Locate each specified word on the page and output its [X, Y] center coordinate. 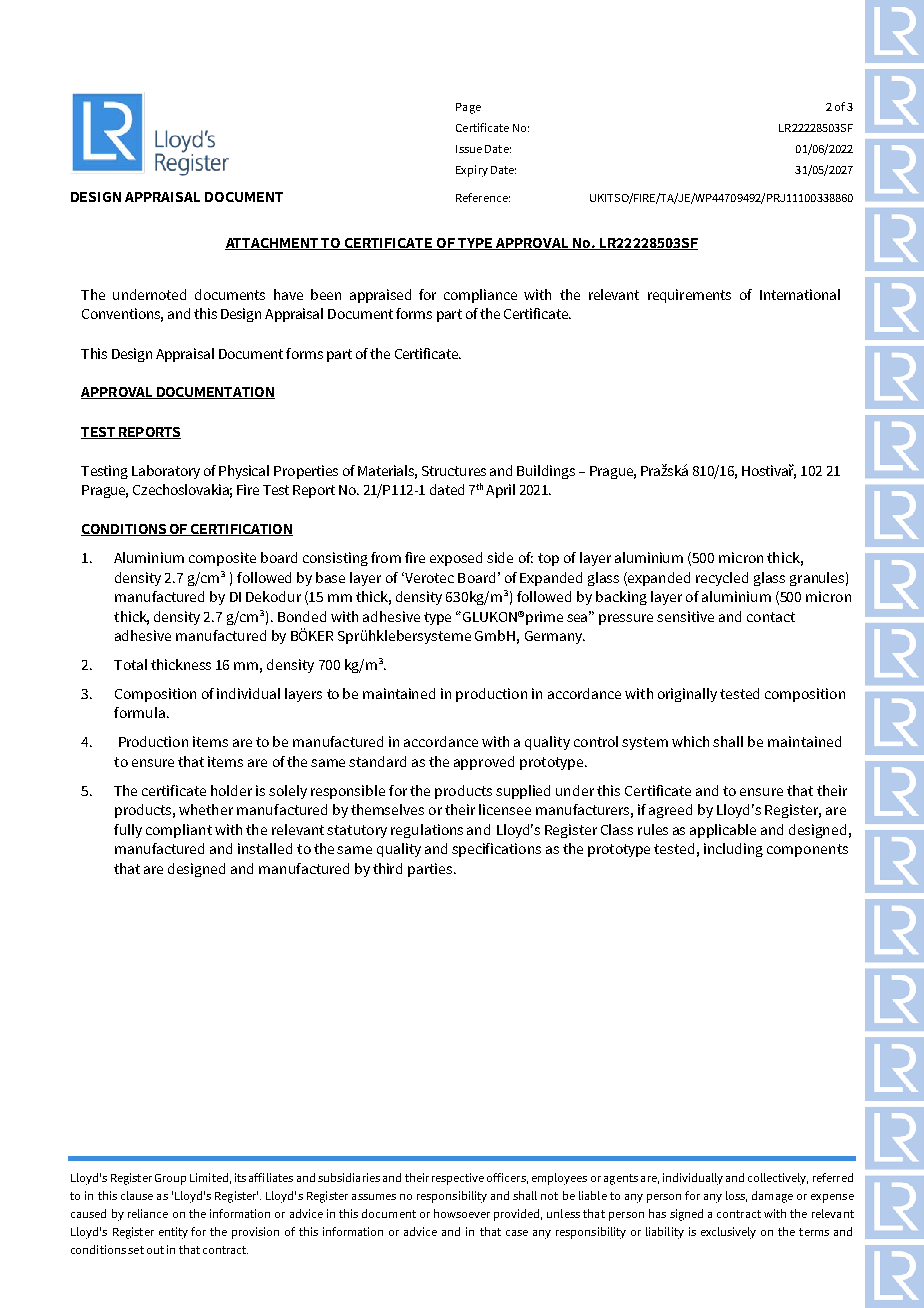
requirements [689, 296]
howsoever [462, 1213]
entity [173, 1233]
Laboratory [166, 472]
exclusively [728, 1233]
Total [130, 664]
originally [687, 695]
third [387, 868]
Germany [555, 637]
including [733, 850]
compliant [179, 831]
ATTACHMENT [273, 244]
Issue [469, 149]
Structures [454, 471]
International [800, 294]
